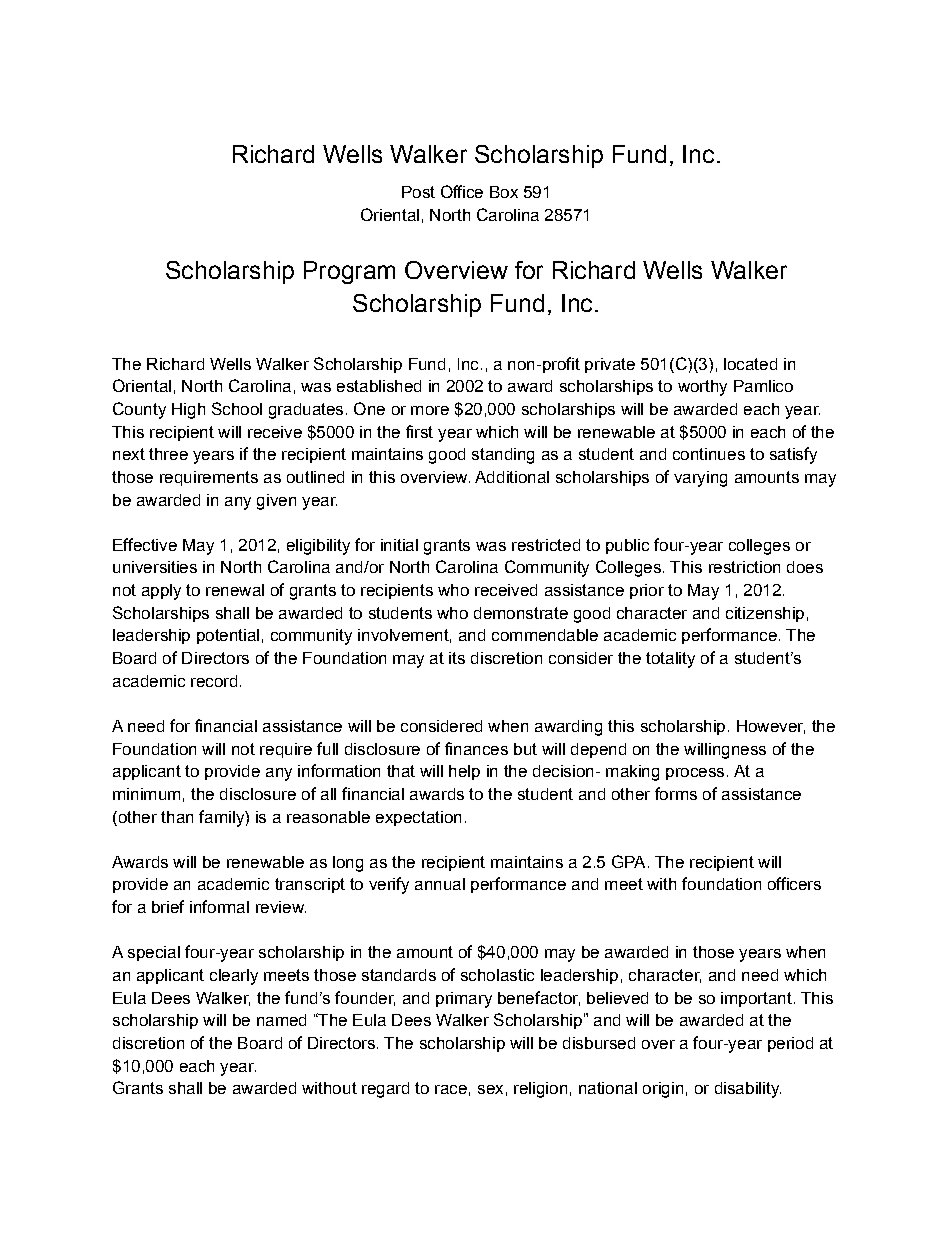 The width and height of the screenshot is (952, 1233). Describe the element at coordinates (349, 272) in the screenshot. I see `Program` at that location.
